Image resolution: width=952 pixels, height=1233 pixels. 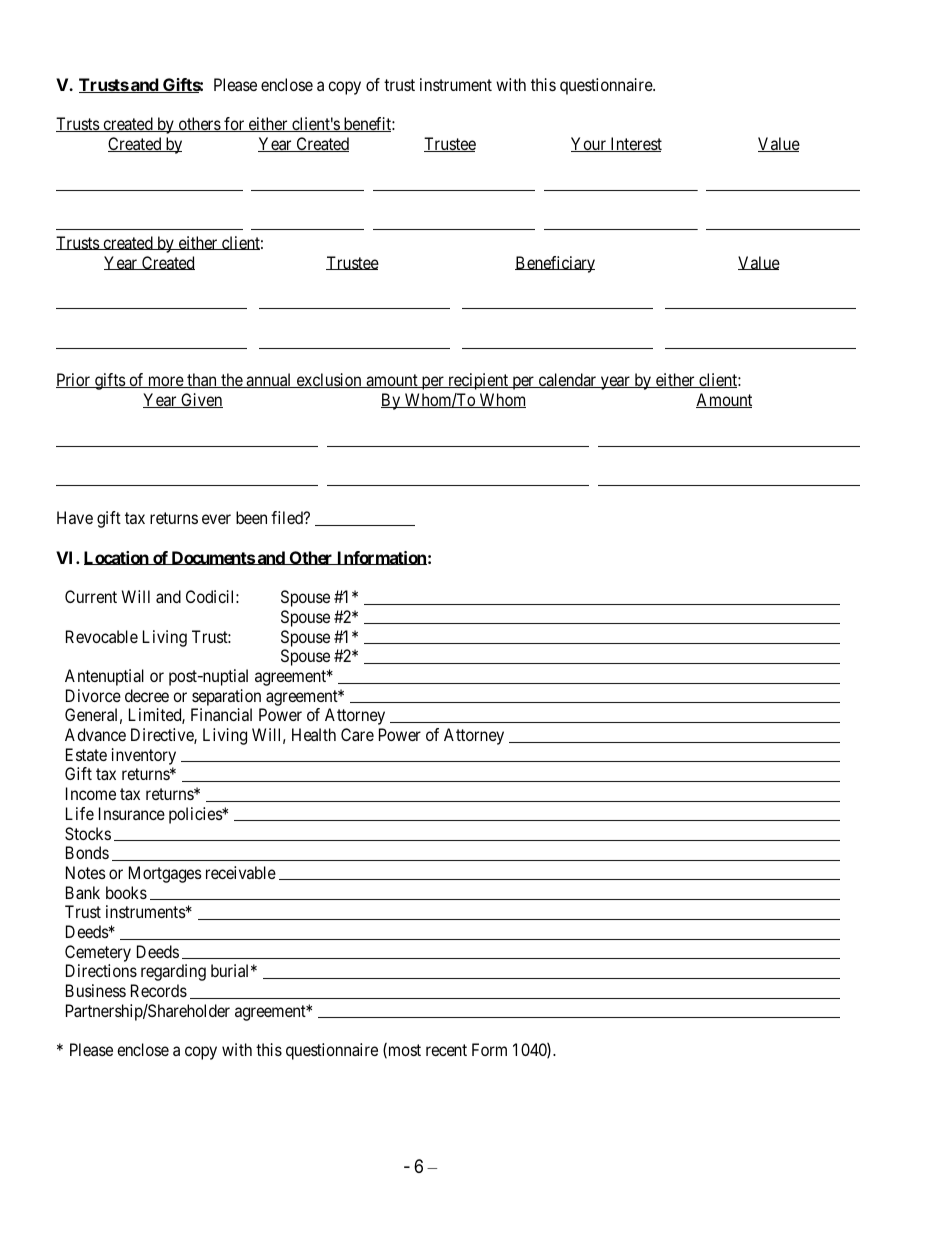 I want to click on exclusion, so click(x=329, y=380).
